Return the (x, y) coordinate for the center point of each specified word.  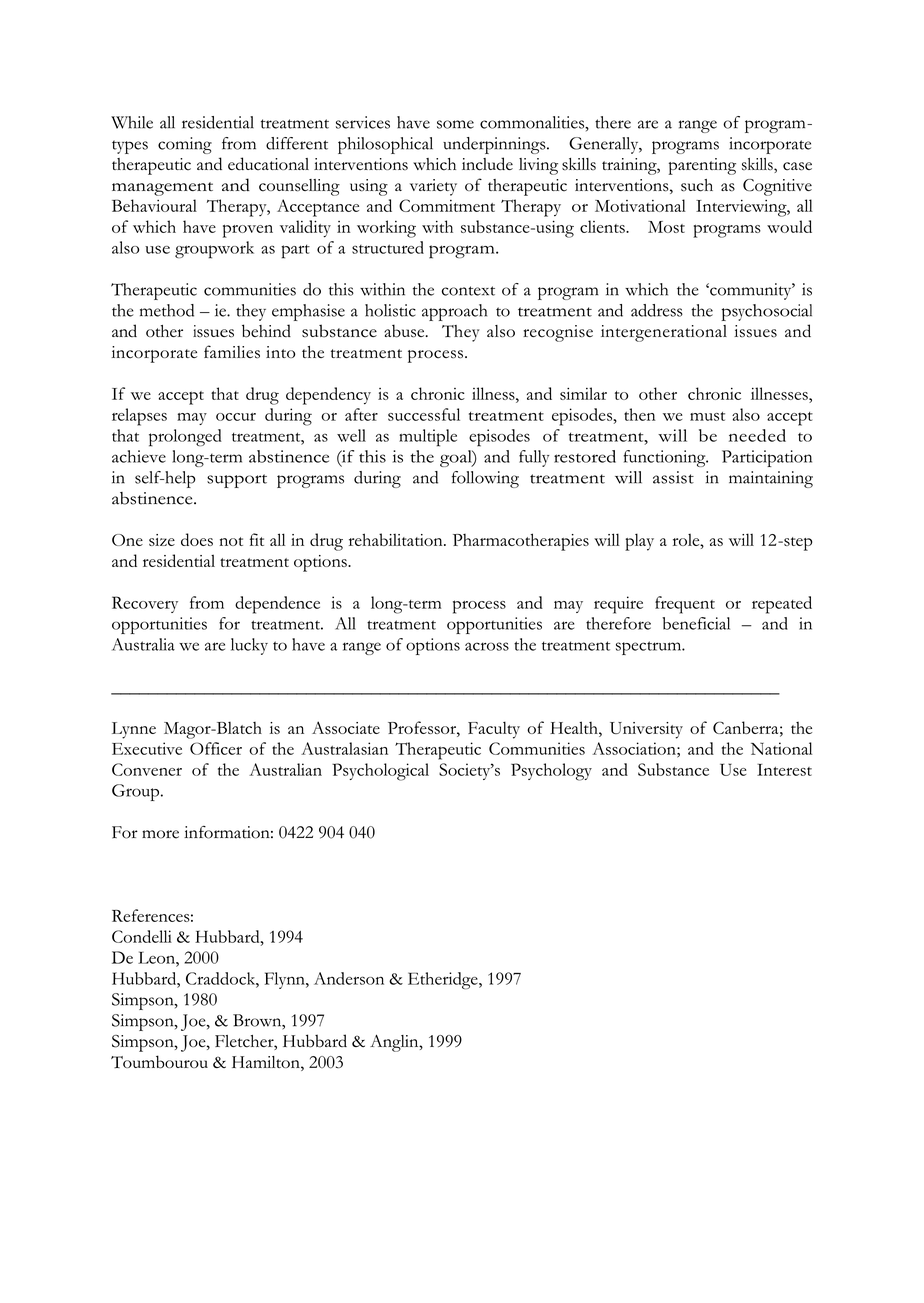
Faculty (494, 730)
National (781, 748)
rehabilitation (397, 539)
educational (268, 164)
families (232, 352)
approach (454, 312)
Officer (216, 748)
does (197, 539)
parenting (702, 166)
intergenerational (664, 333)
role (687, 540)
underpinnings (495, 145)
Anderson (349, 978)
